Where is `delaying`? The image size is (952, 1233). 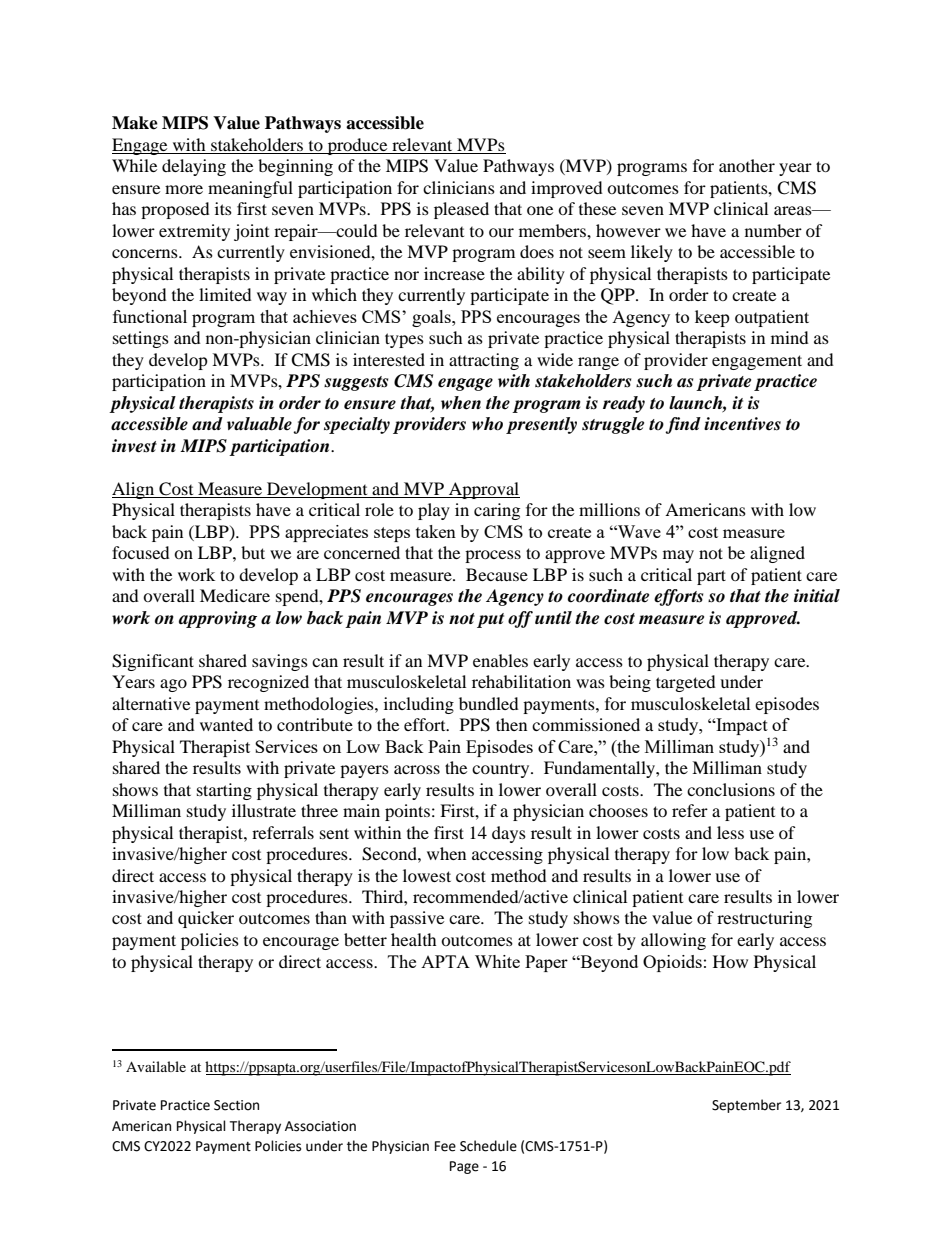
delaying is located at coordinates (194, 167).
